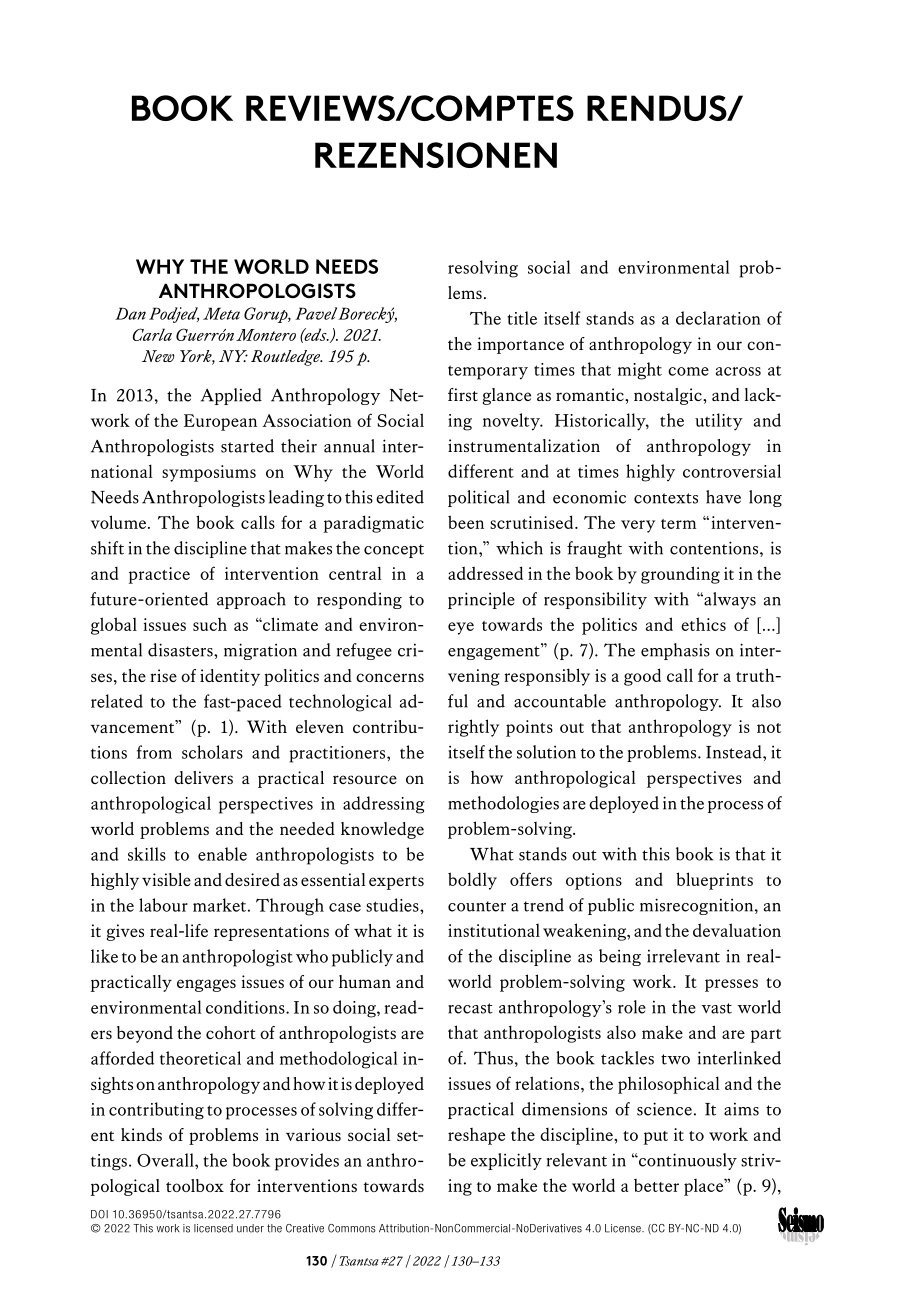 This page has height=1316, width=905. Describe the element at coordinates (203, 777) in the page. I see `delivers` at that location.
